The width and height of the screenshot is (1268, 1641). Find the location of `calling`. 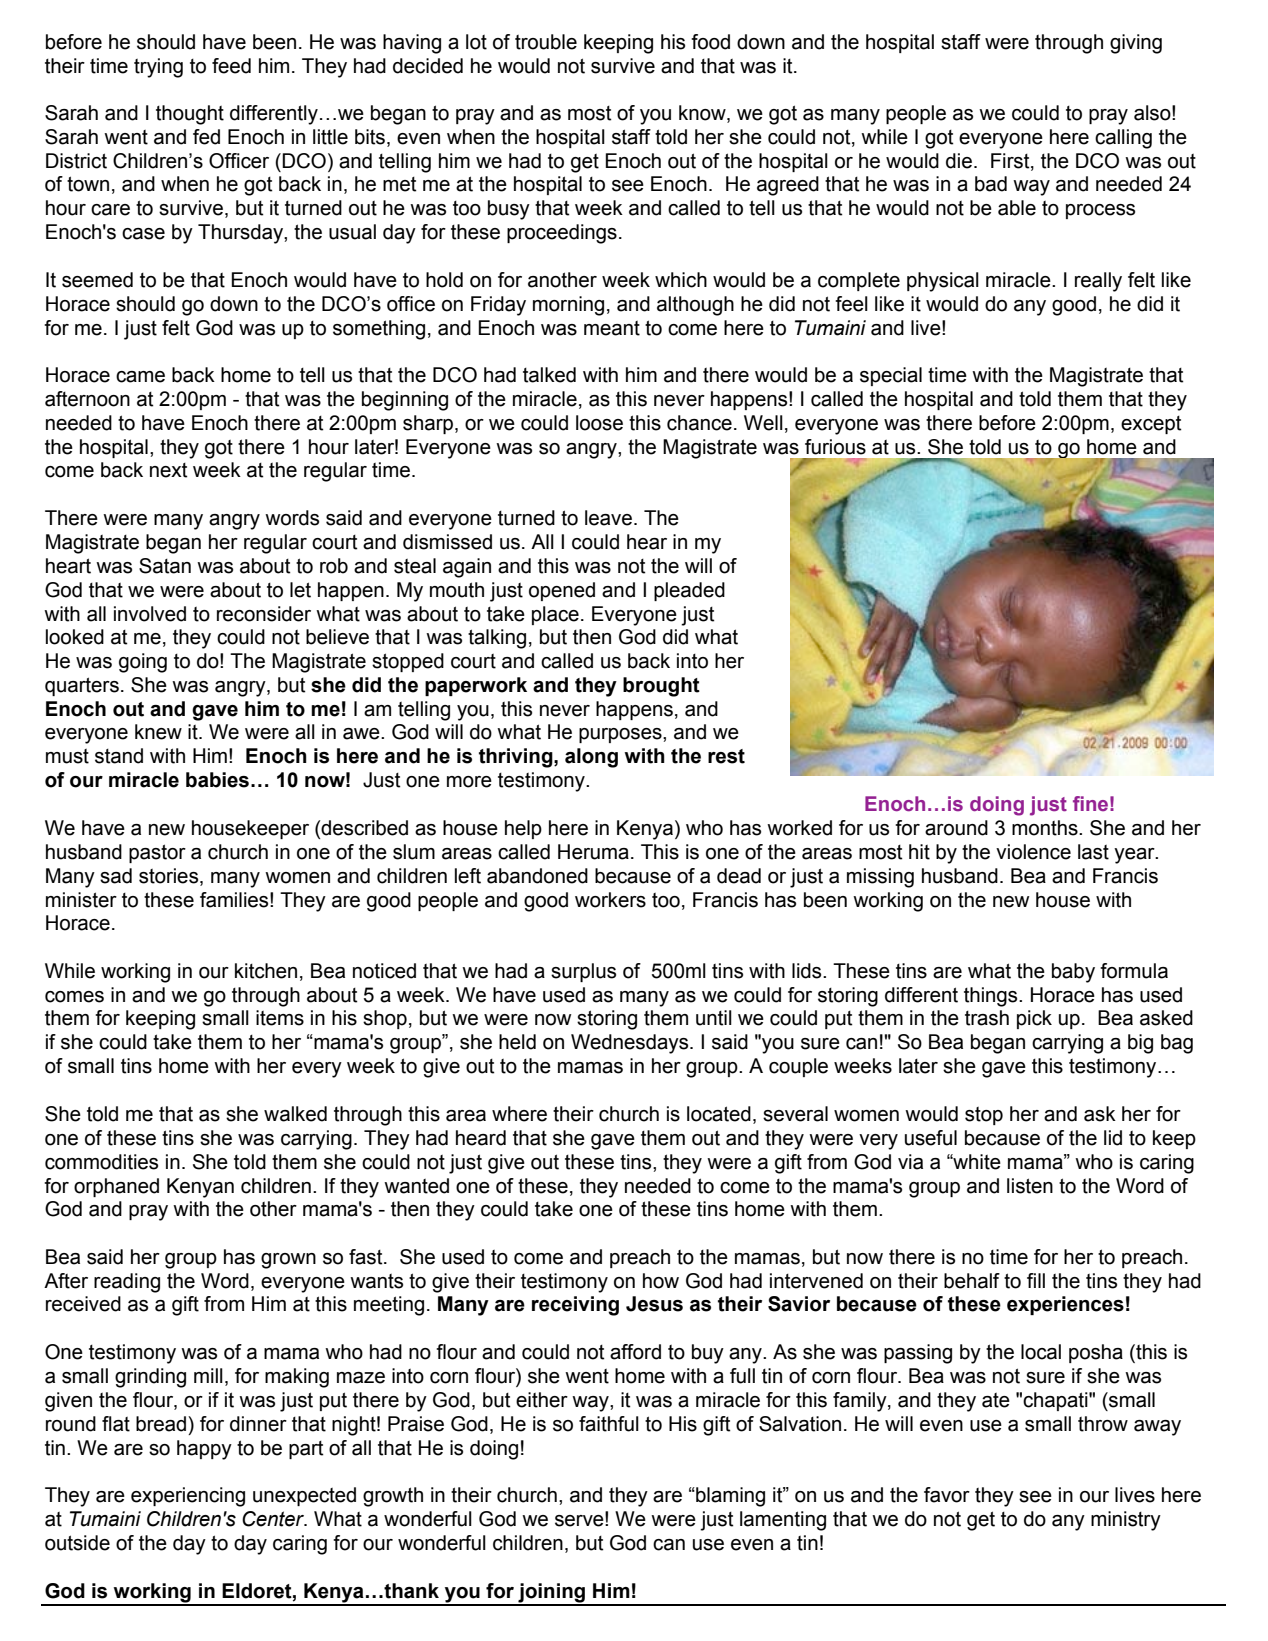

calling is located at coordinates (1123, 139).
